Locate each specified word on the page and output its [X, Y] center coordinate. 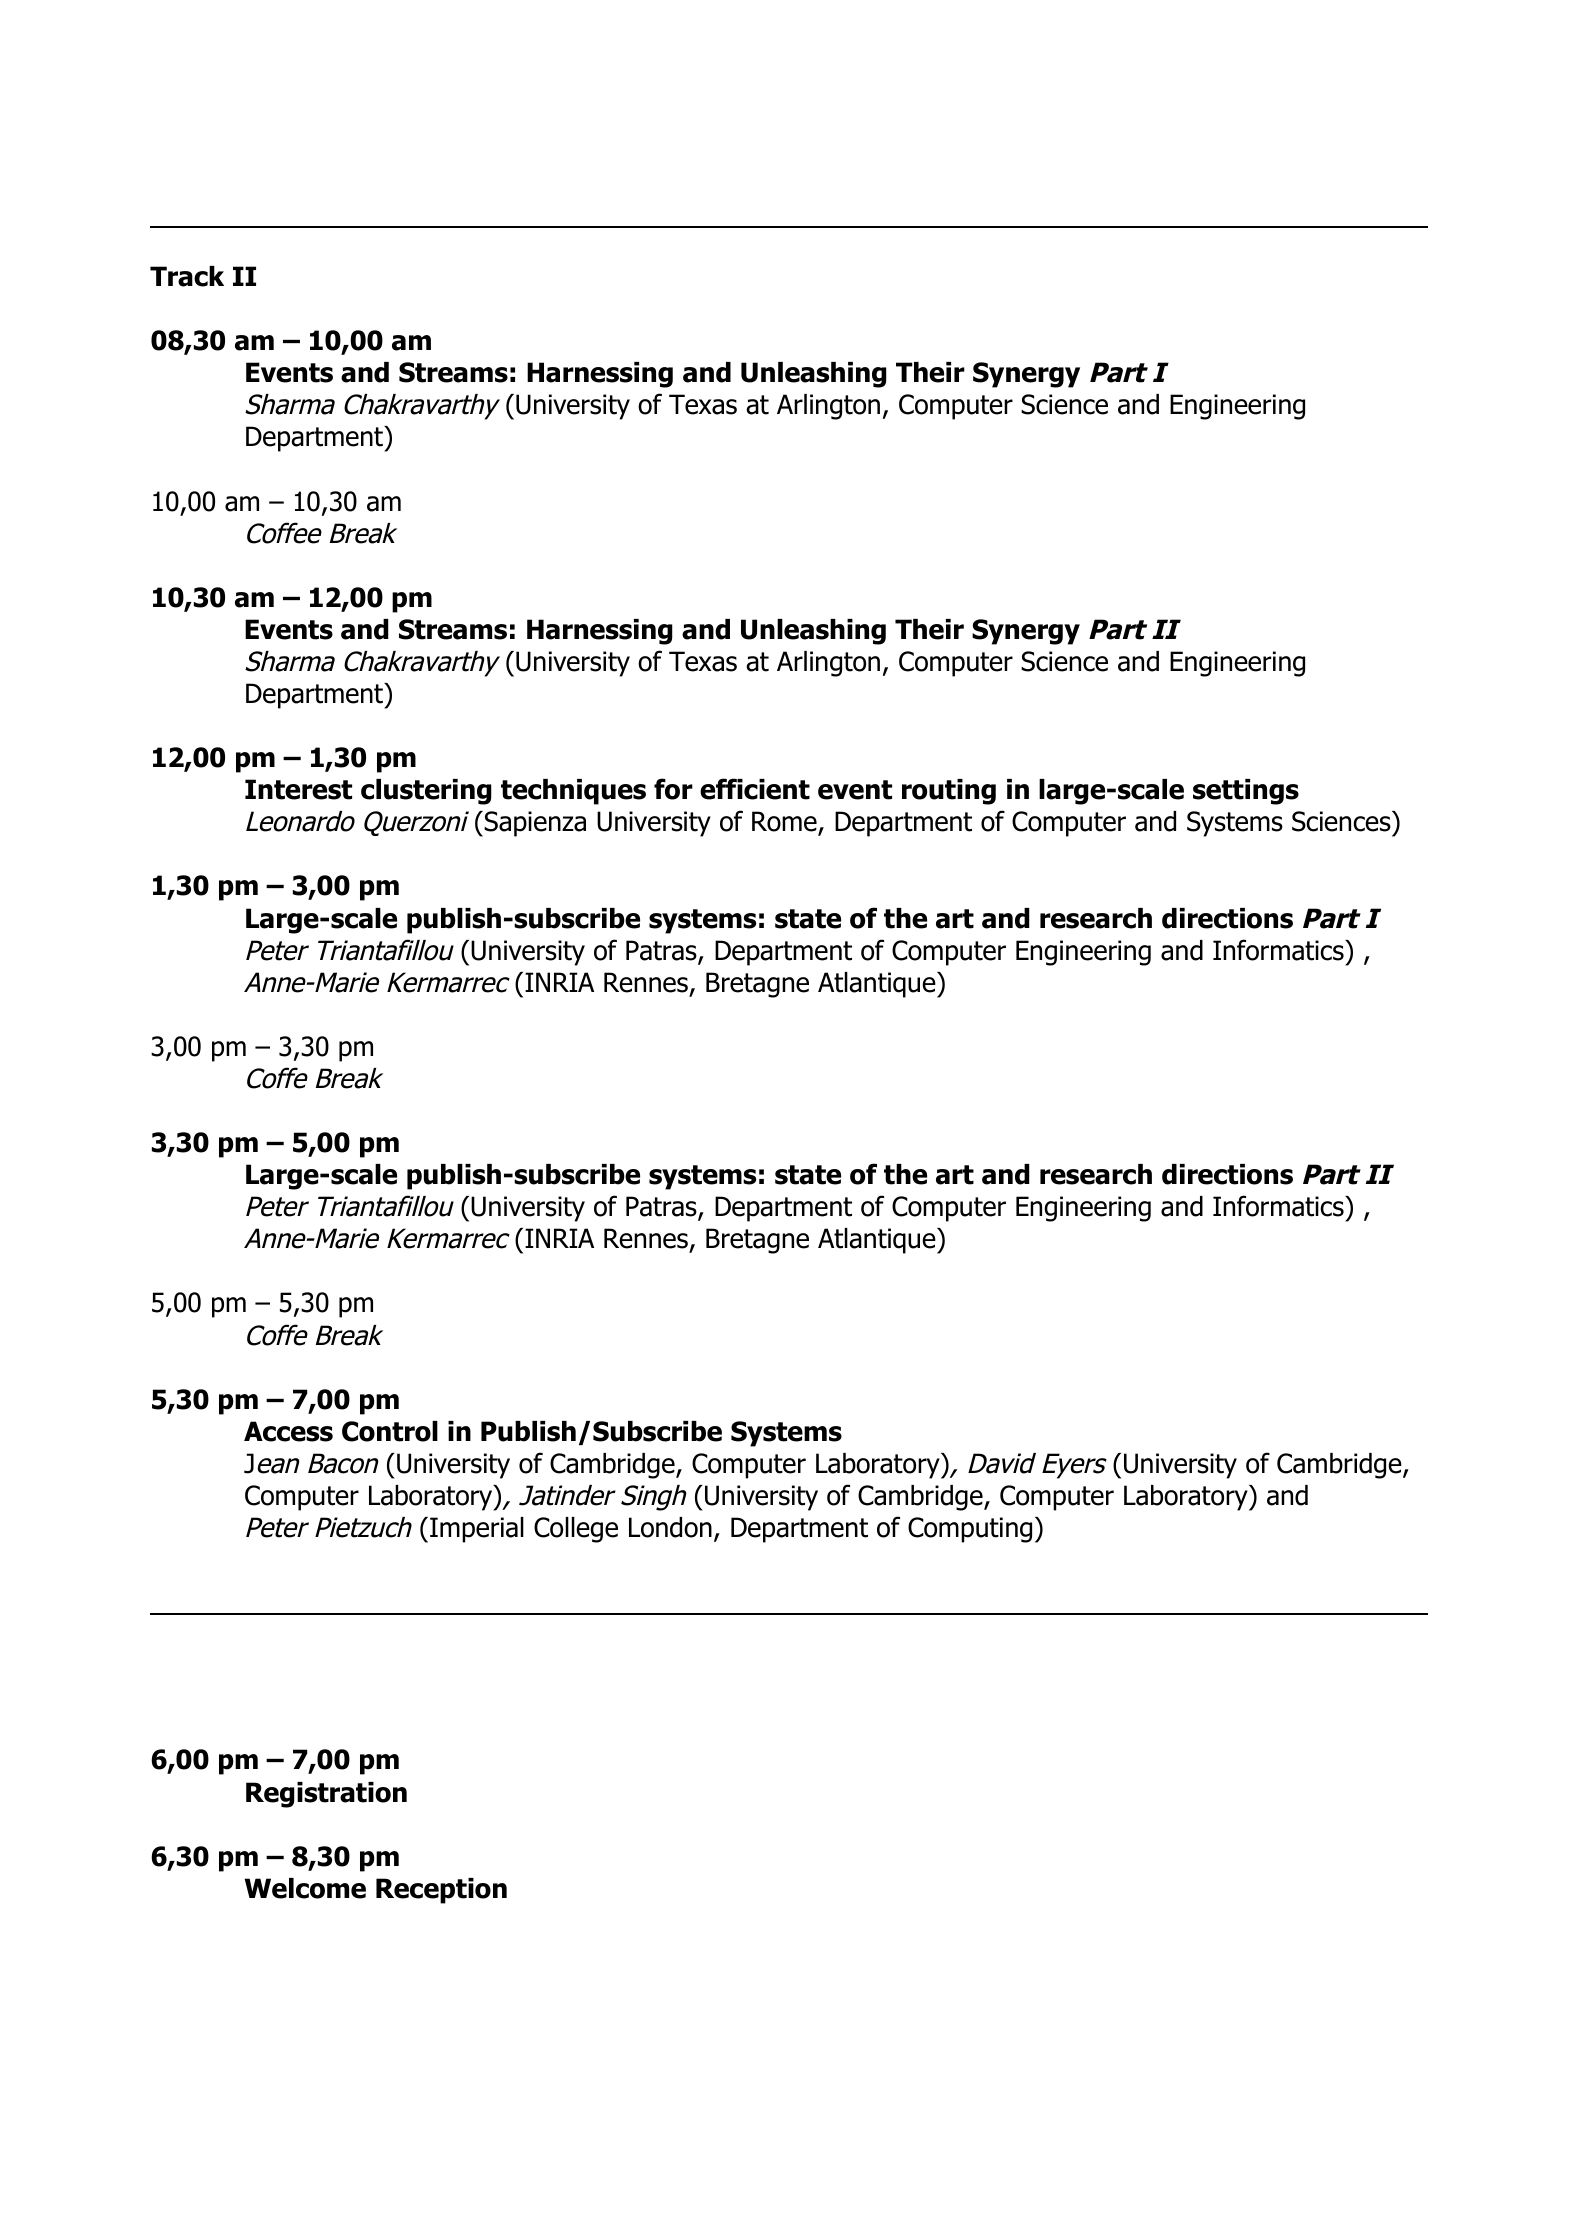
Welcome [305, 1888]
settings [1246, 792]
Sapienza [535, 824]
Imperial [477, 1530]
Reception [441, 1891]
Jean [272, 1463]
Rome [785, 823]
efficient [755, 789]
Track [187, 276]
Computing [970, 1530]
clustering [426, 792]
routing [949, 792]
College [576, 1530]
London [670, 1527]
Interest [298, 789]
